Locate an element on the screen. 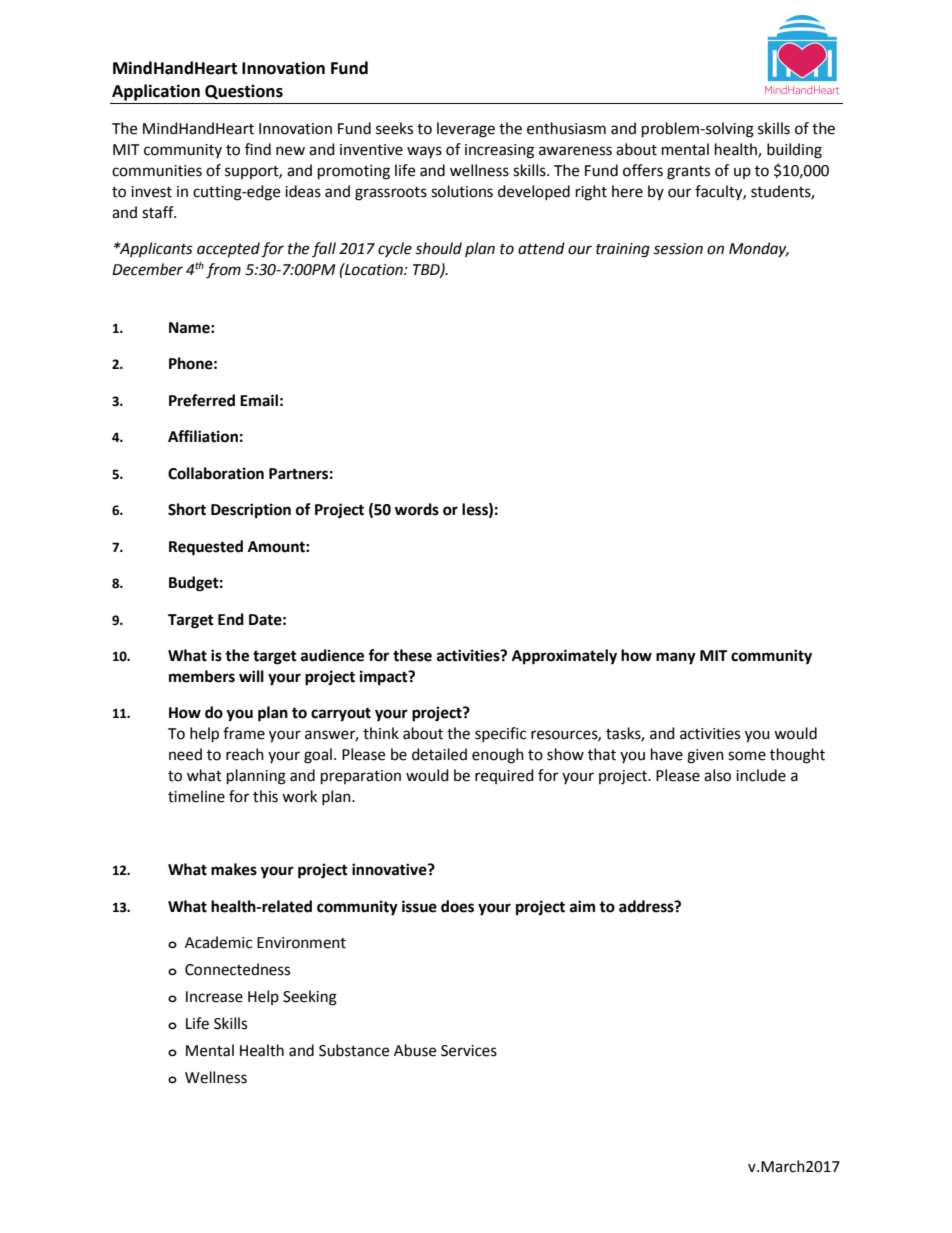  specific is located at coordinates (500, 734).
